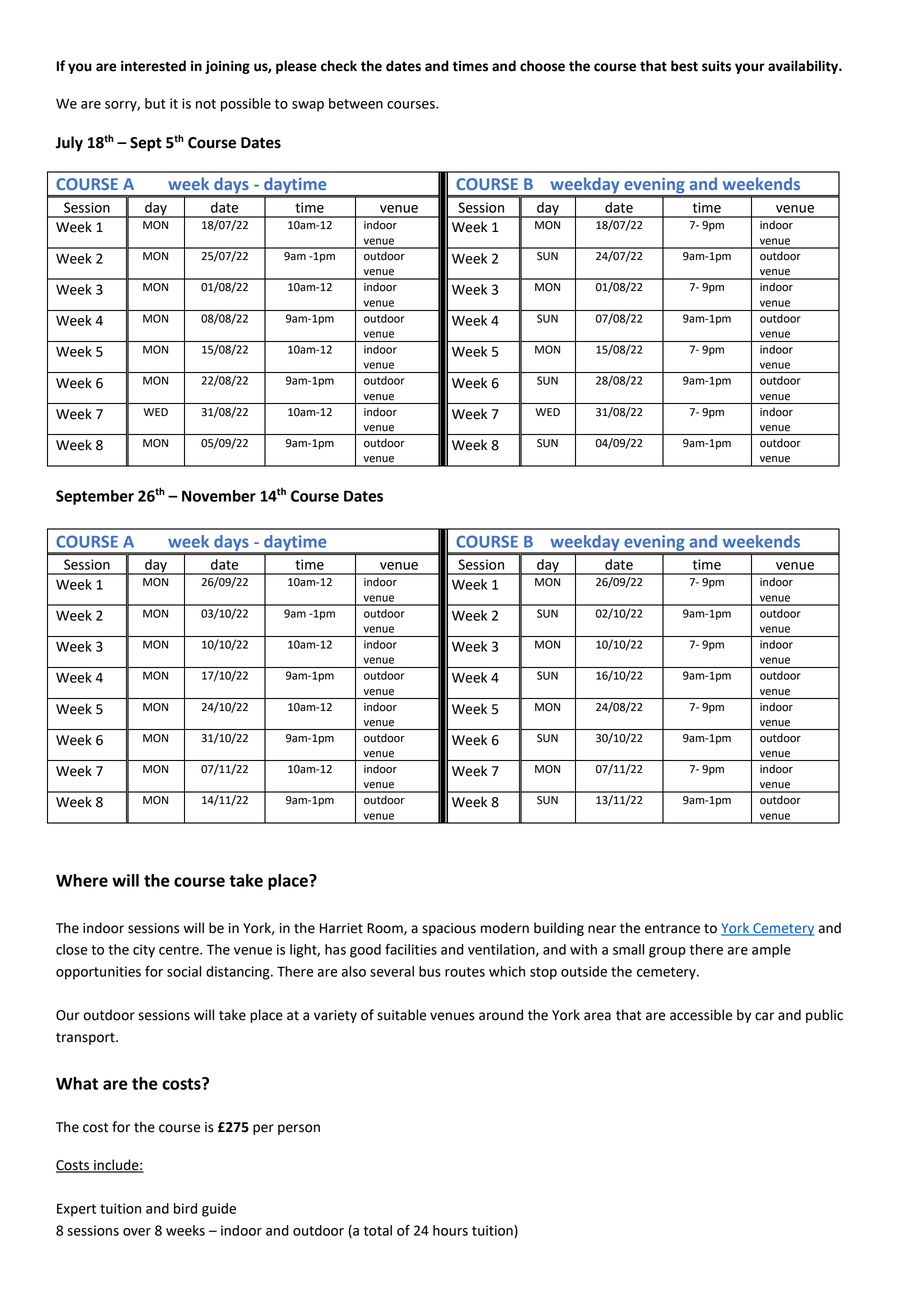 This screenshot has height=1308, width=924. Describe the element at coordinates (450, 1230) in the screenshot. I see `hours` at that location.
